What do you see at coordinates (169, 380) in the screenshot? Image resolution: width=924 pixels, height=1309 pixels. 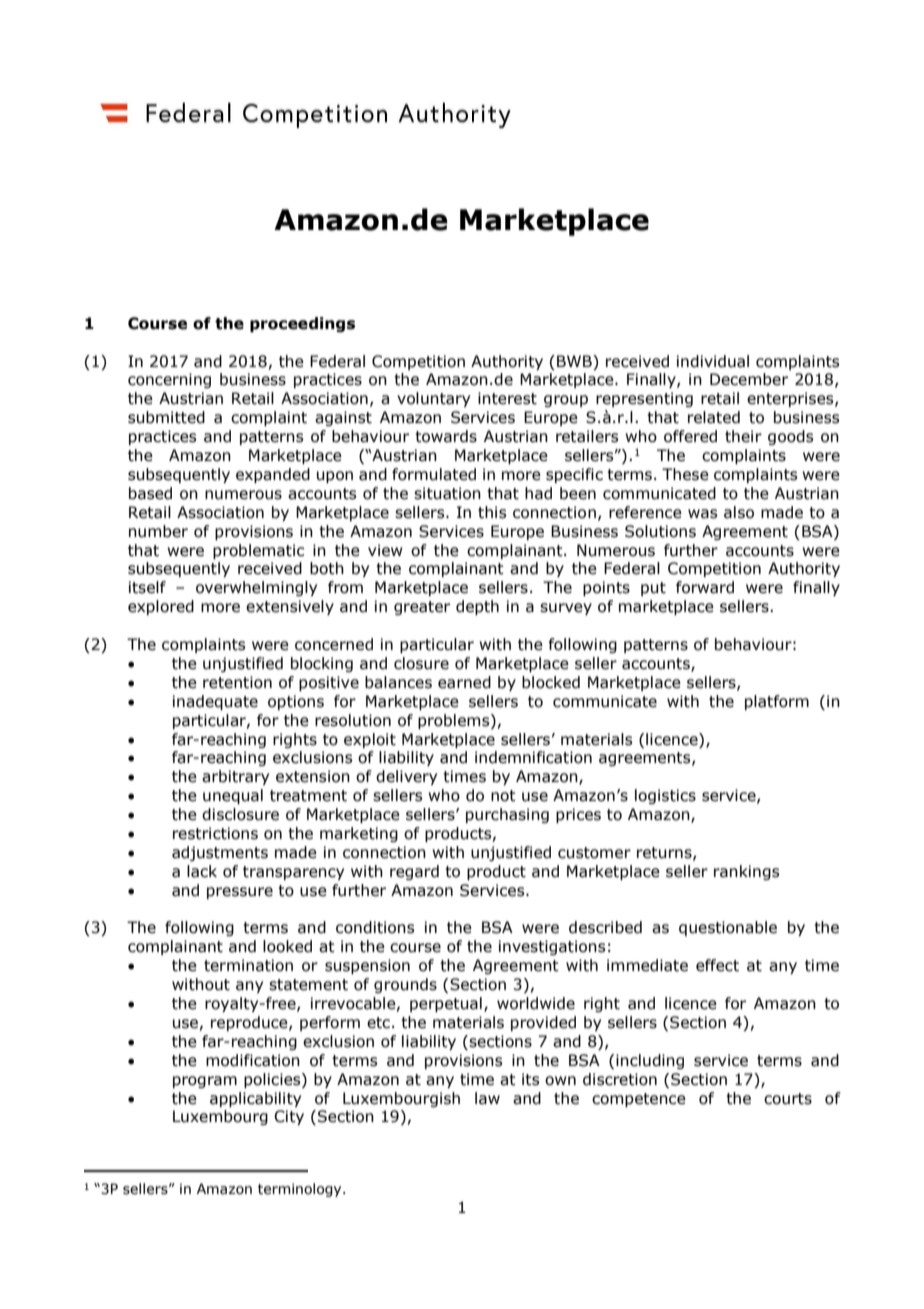 I see `concerning` at bounding box center [169, 380].
